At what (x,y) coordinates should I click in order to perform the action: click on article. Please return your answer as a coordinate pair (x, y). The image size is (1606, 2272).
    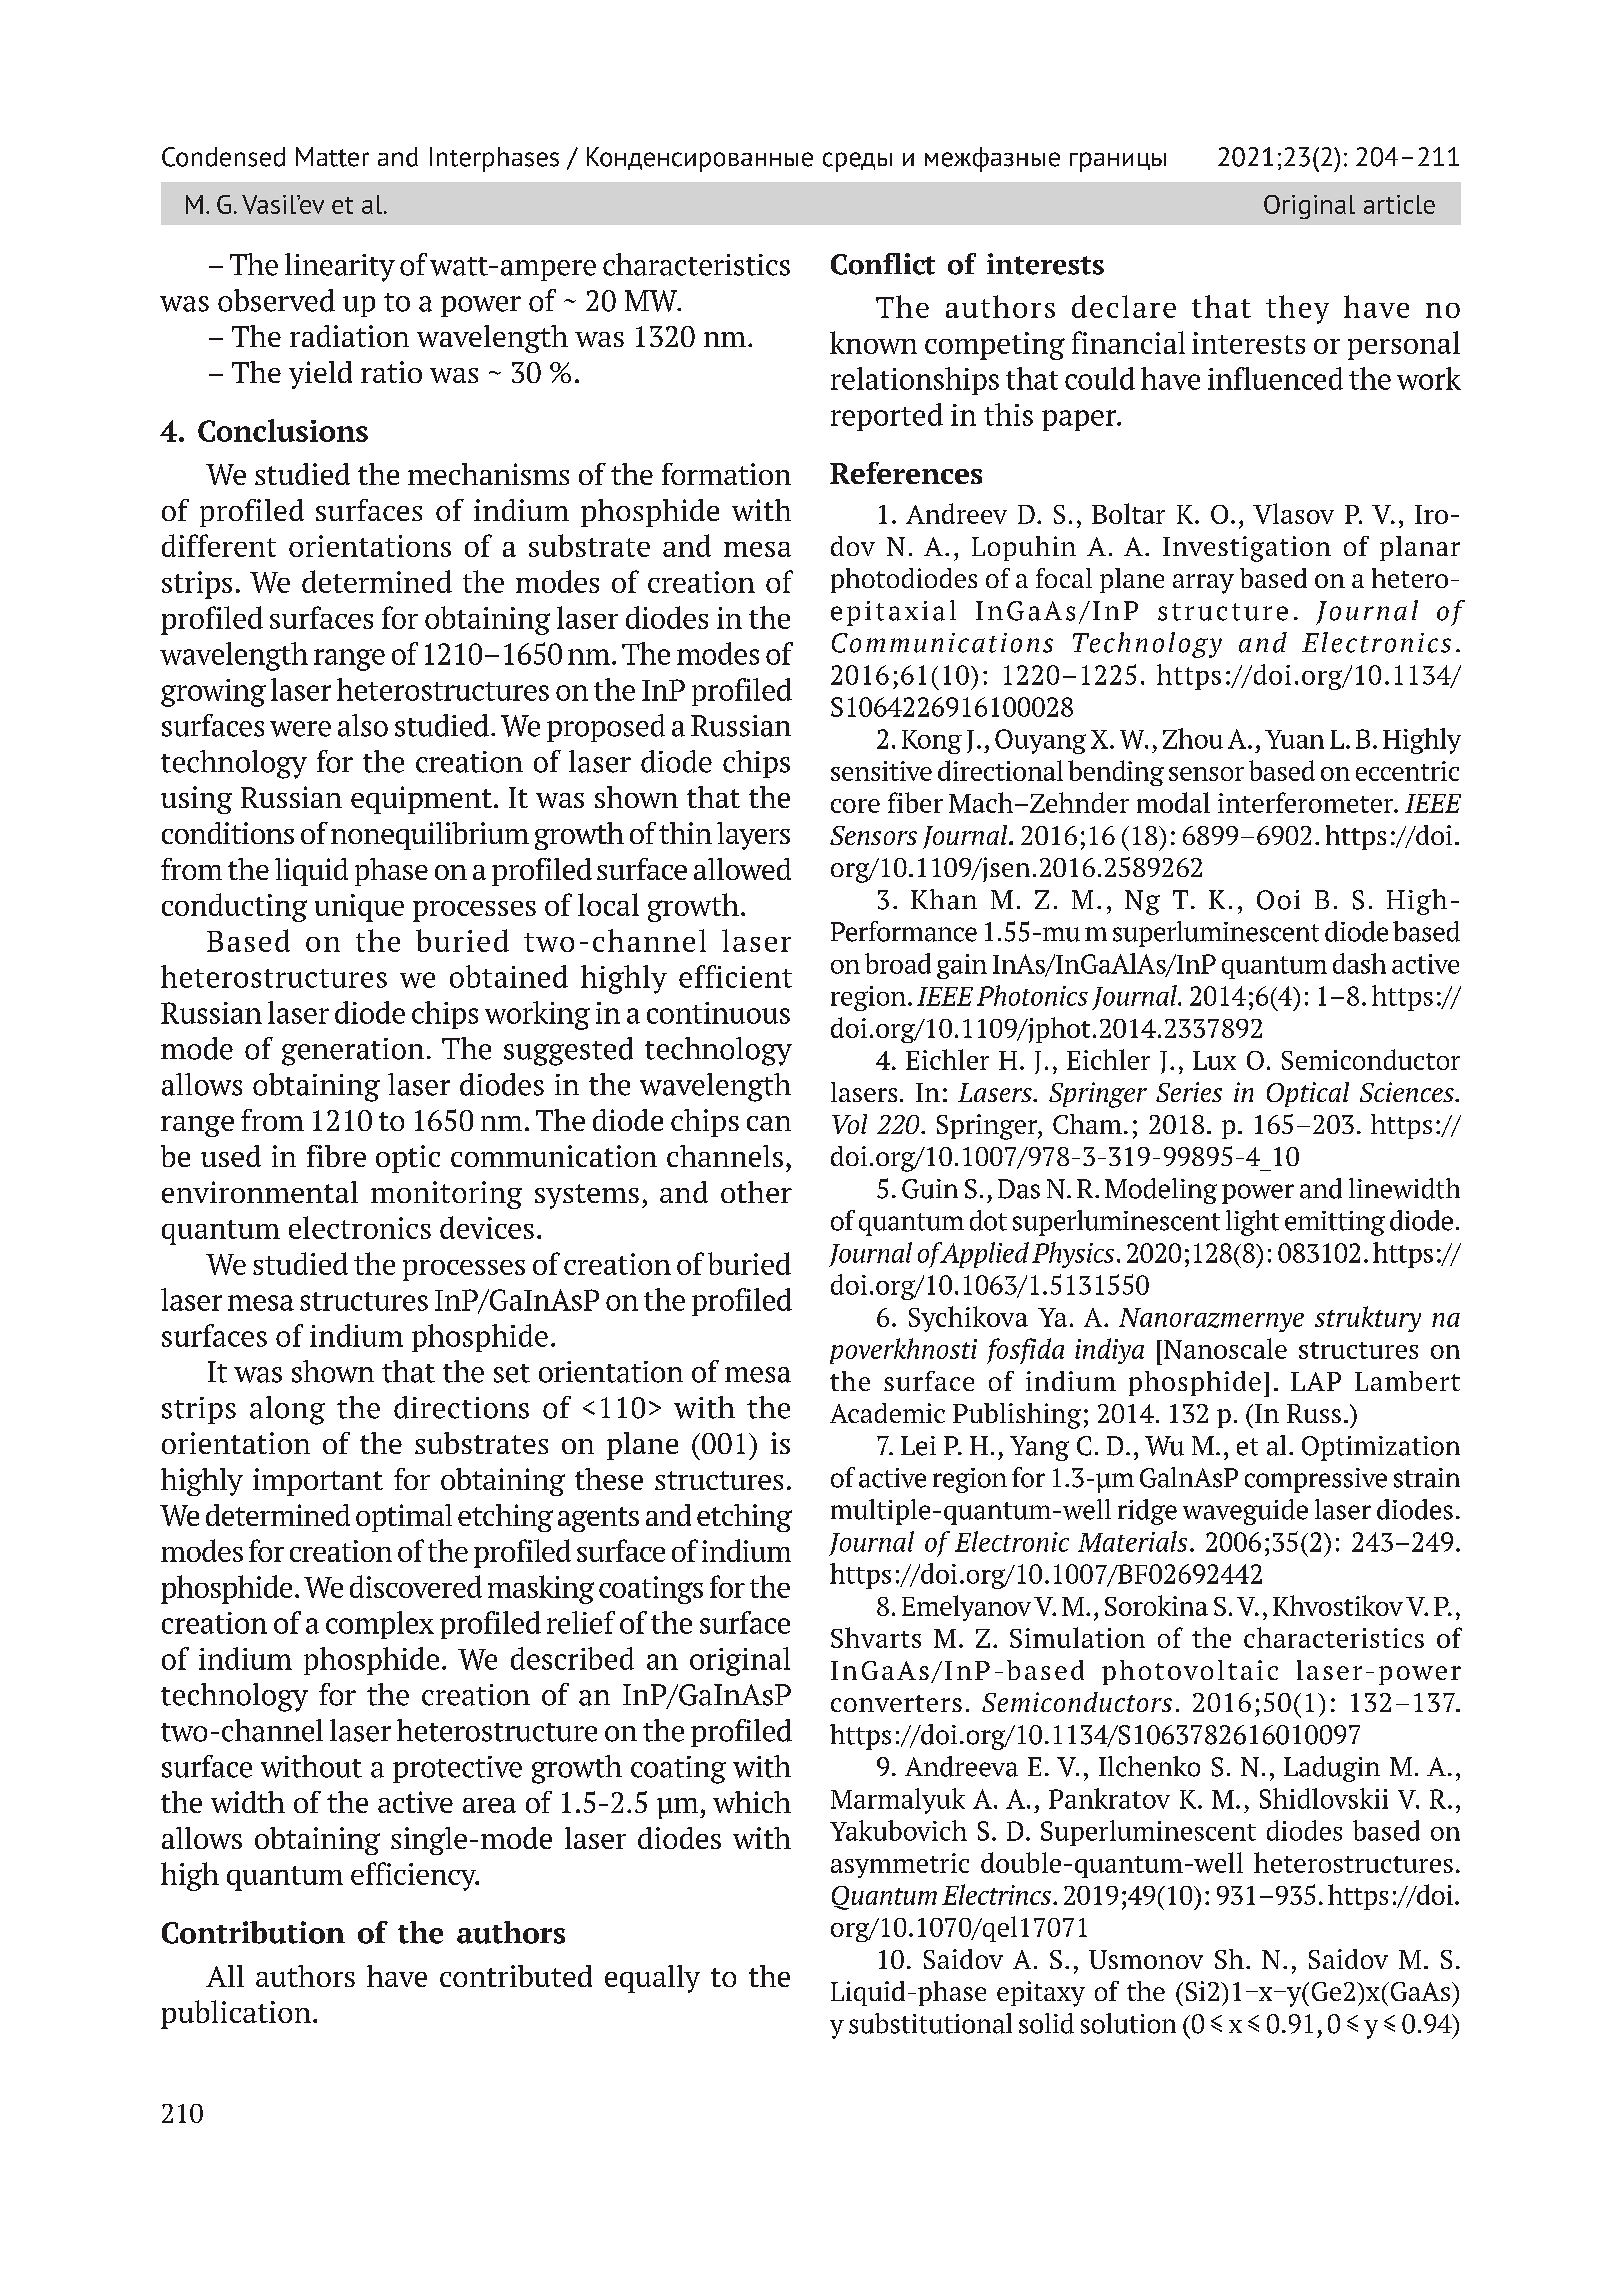
    Looking at the image, I should click on (1399, 204).
